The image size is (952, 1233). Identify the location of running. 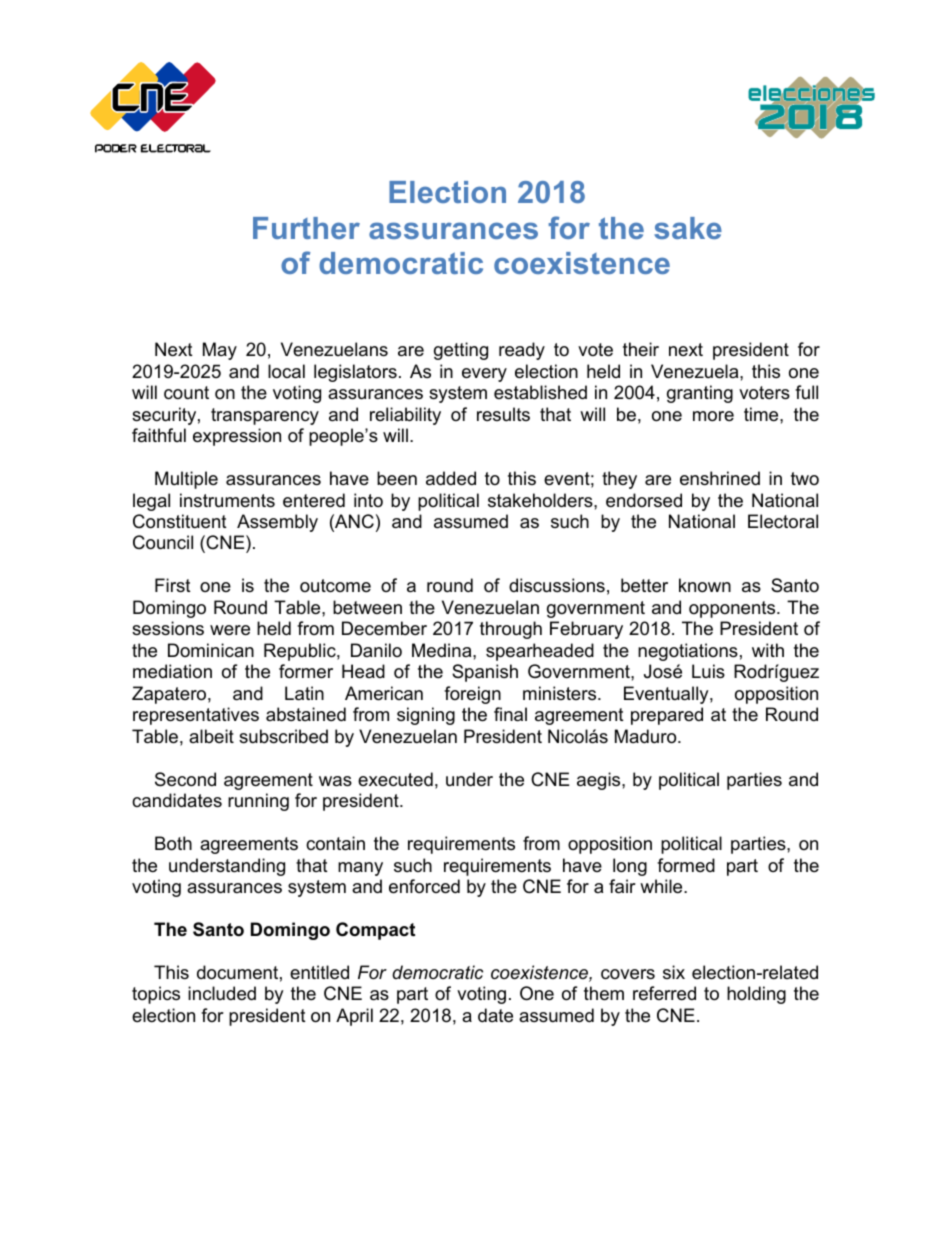
(258, 802).
